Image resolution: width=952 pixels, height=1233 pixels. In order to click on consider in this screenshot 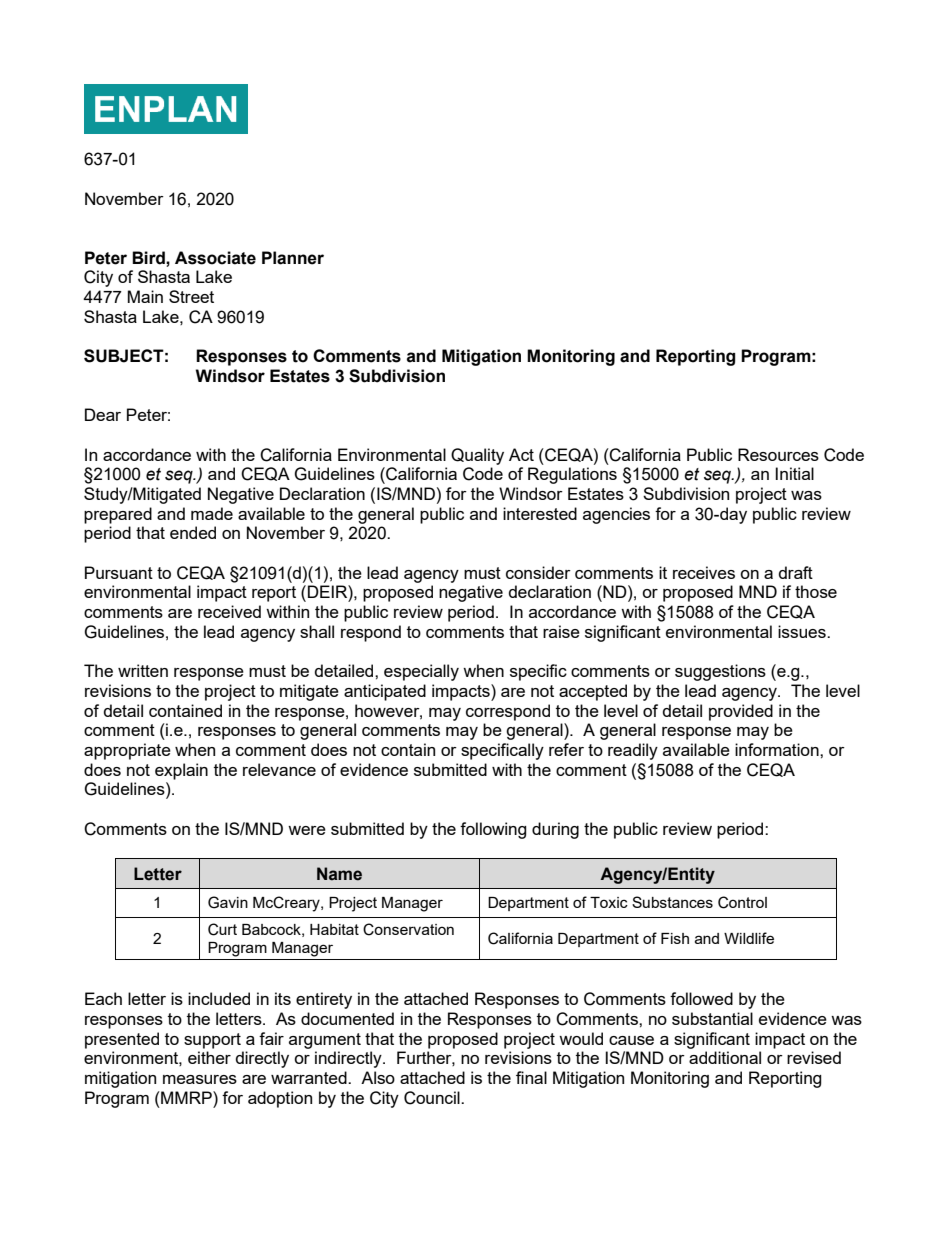, I will do `click(538, 572)`.
